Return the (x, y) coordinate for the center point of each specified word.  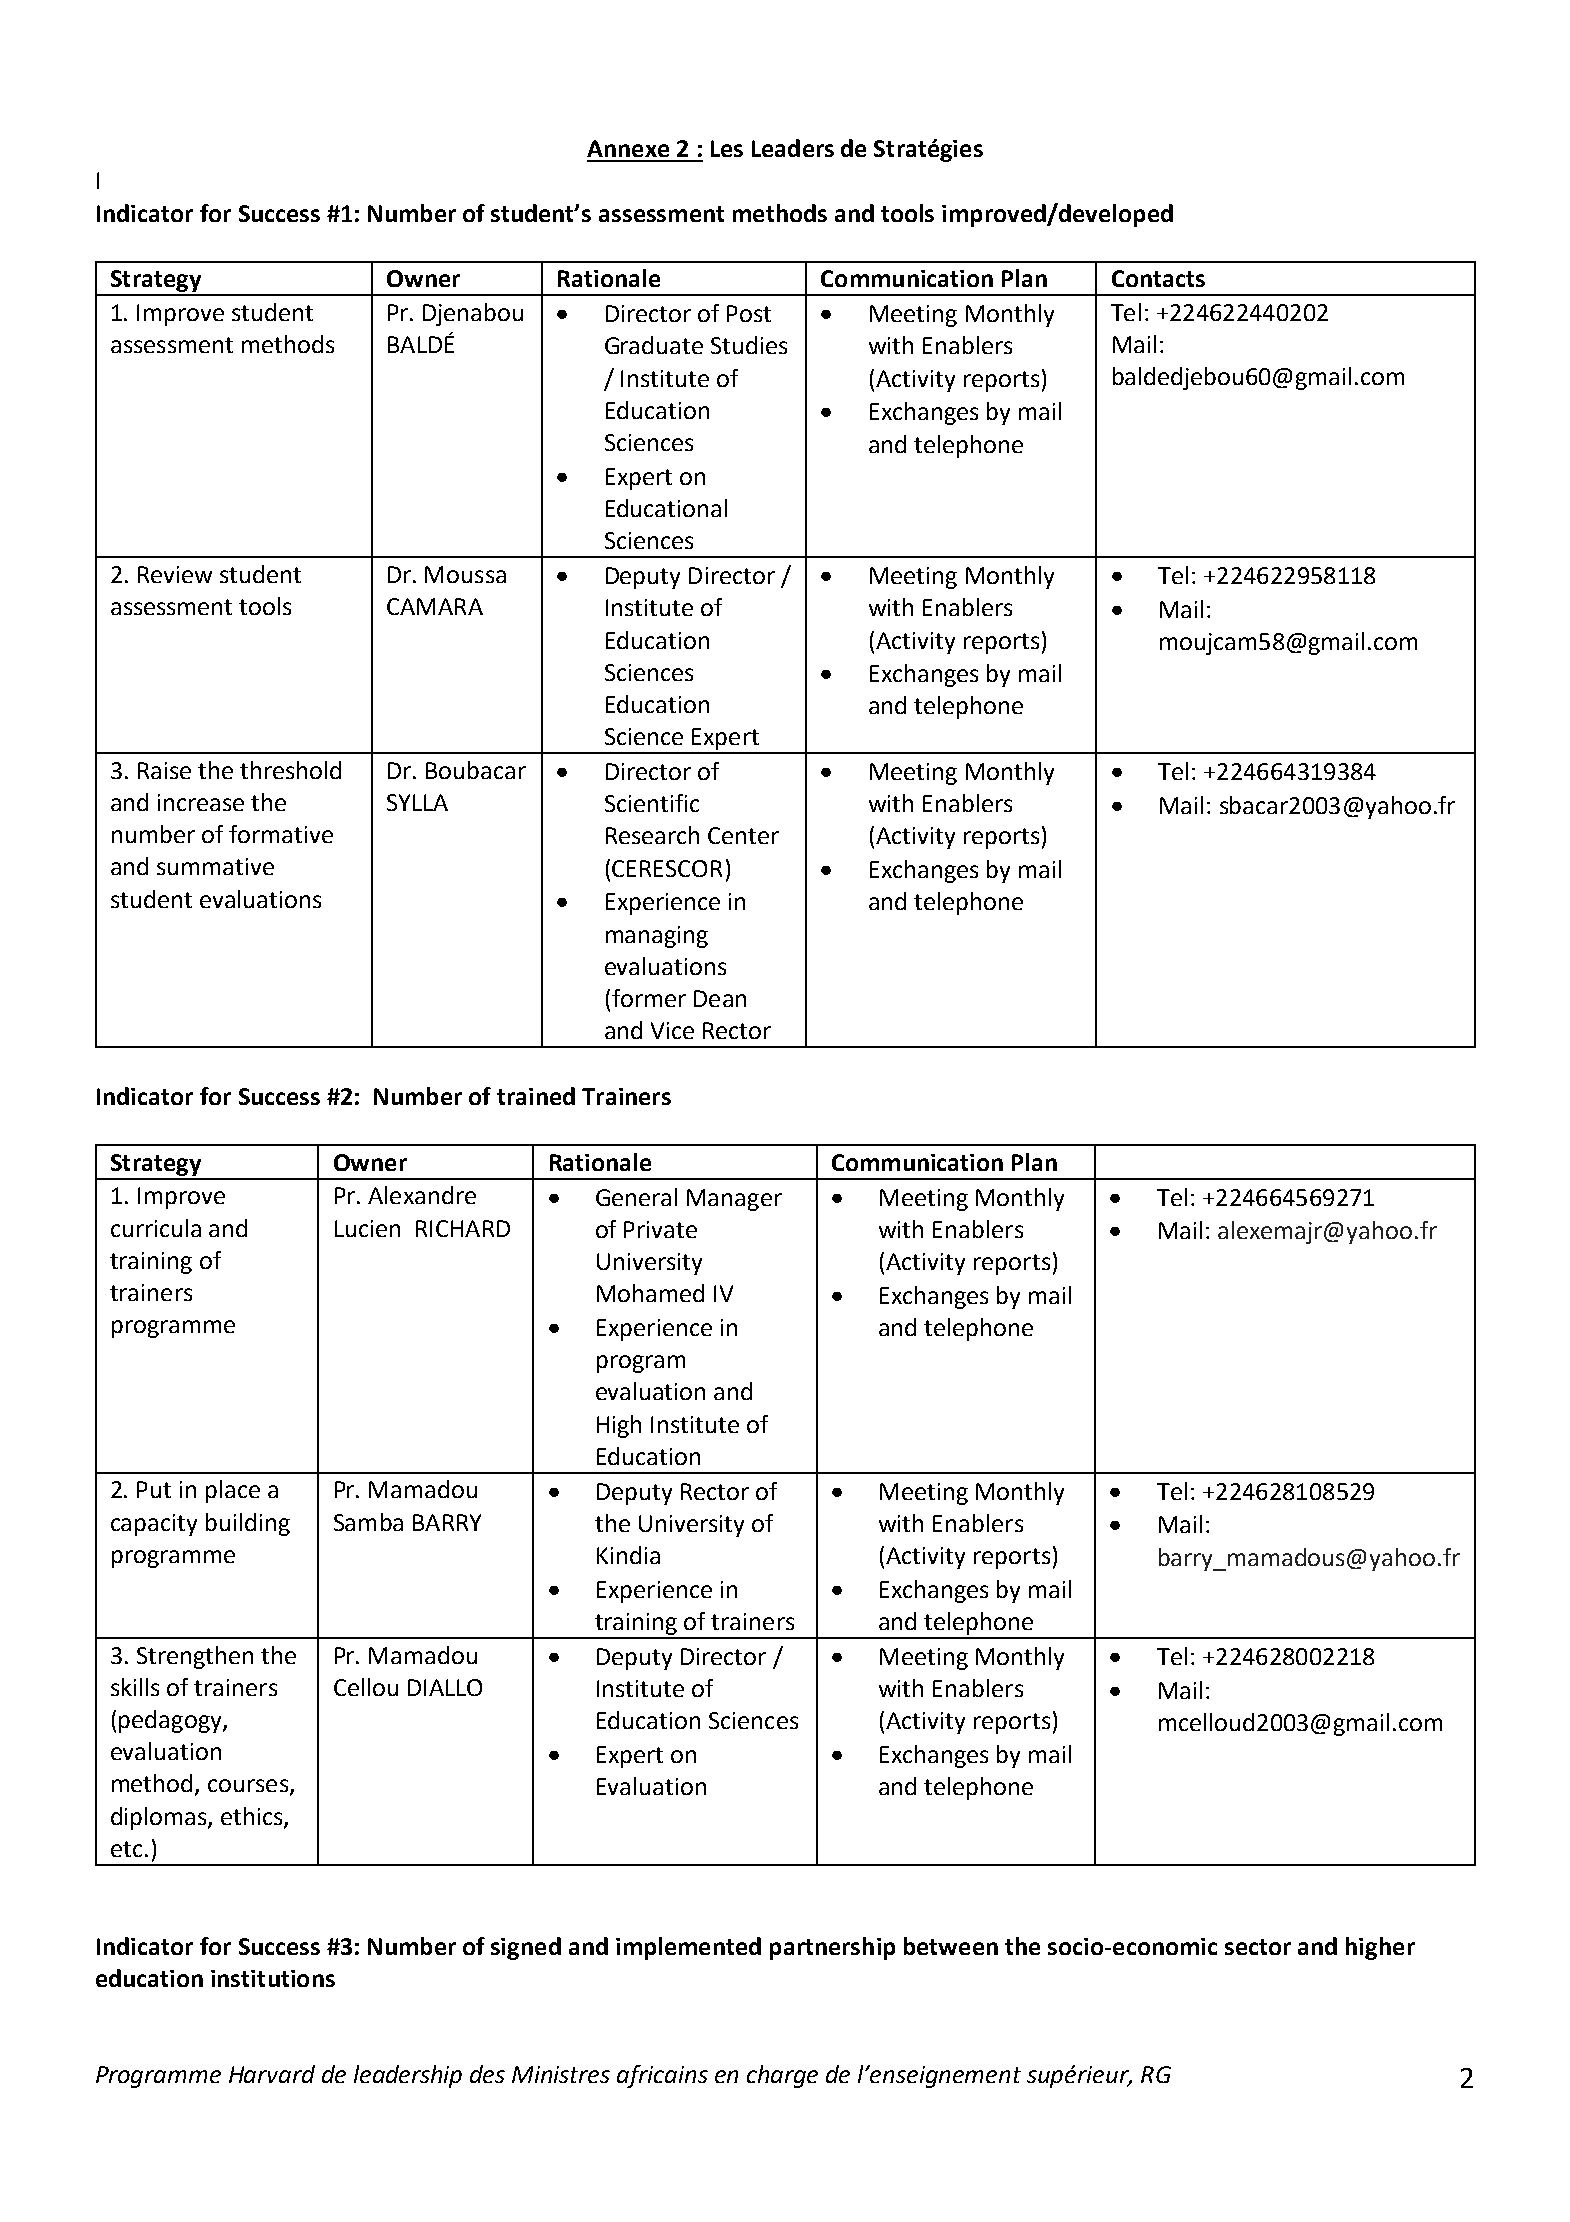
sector (1258, 1947)
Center (743, 835)
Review (175, 574)
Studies (749, 345)
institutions (273, 1978)
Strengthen (195, 1657)
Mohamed (650, 1293)
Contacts (1158, 278)
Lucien (367, 1228)
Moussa (465, 574)
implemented (688, 1948)
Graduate (654, 345)
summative (215, 866)
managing (657, 937)
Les (727, 148)
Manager (734, 1200)
